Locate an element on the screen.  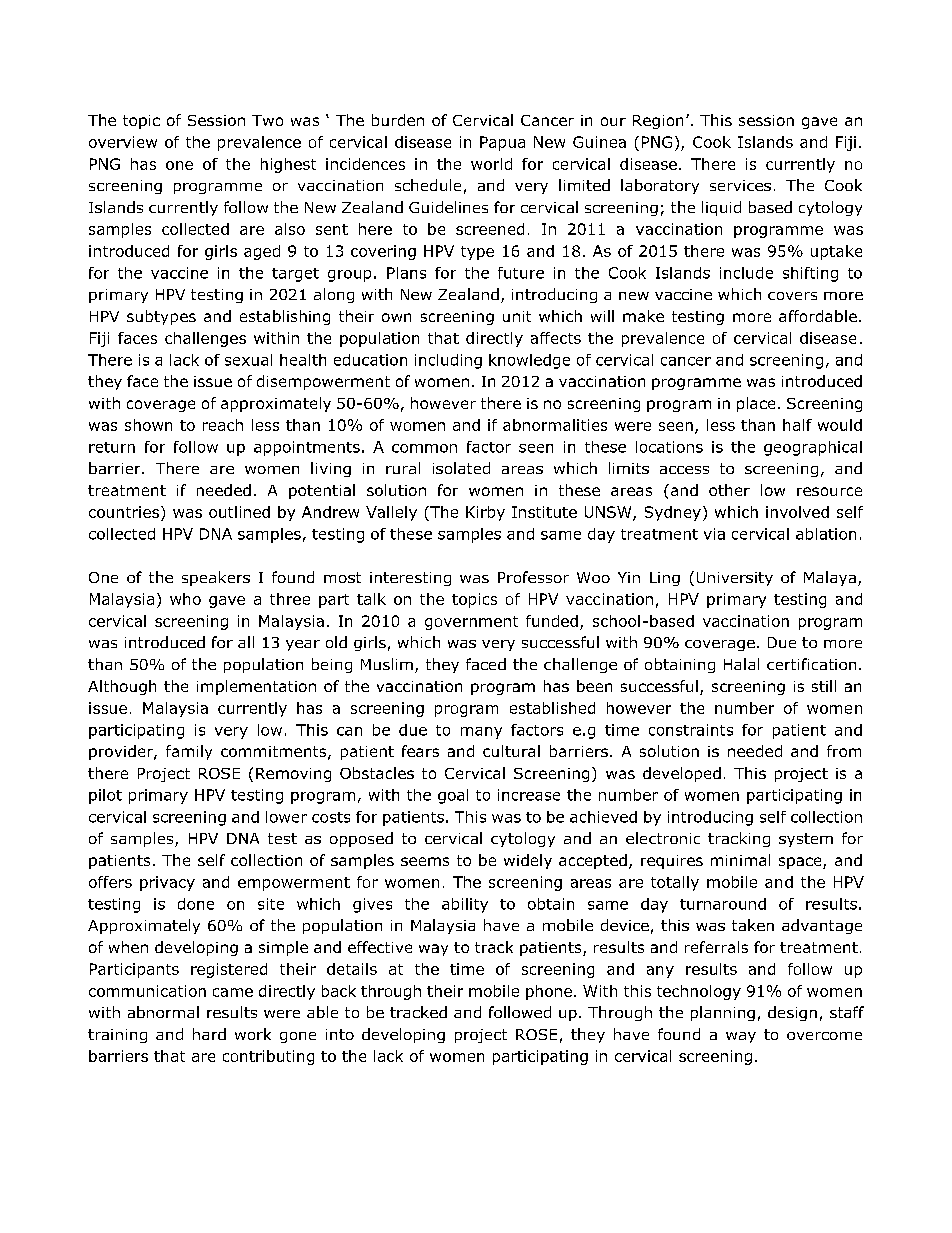
family is located at coordinates (189, 752).
